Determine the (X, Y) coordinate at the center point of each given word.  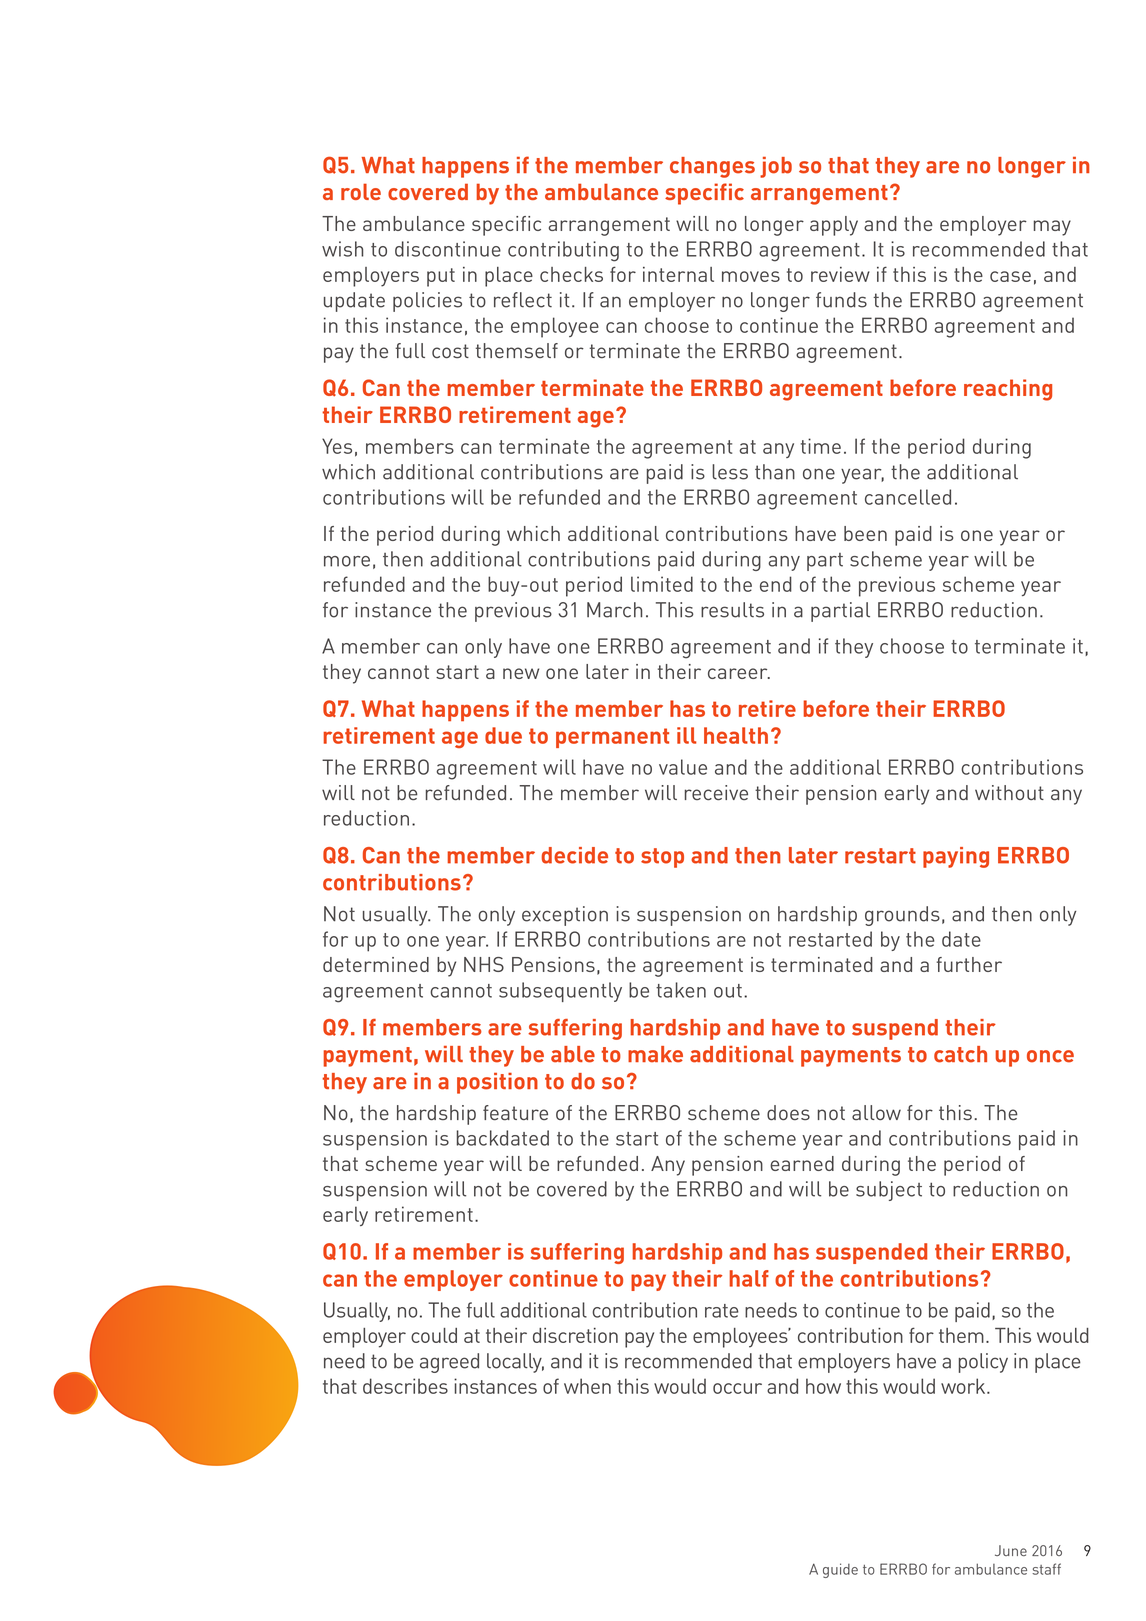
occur (737, 1388)
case (1010, 276)
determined (376, 964)
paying (956, 857)
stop (662, 858)
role (361, 191)
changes (712, 167)
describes (405, 1386)
